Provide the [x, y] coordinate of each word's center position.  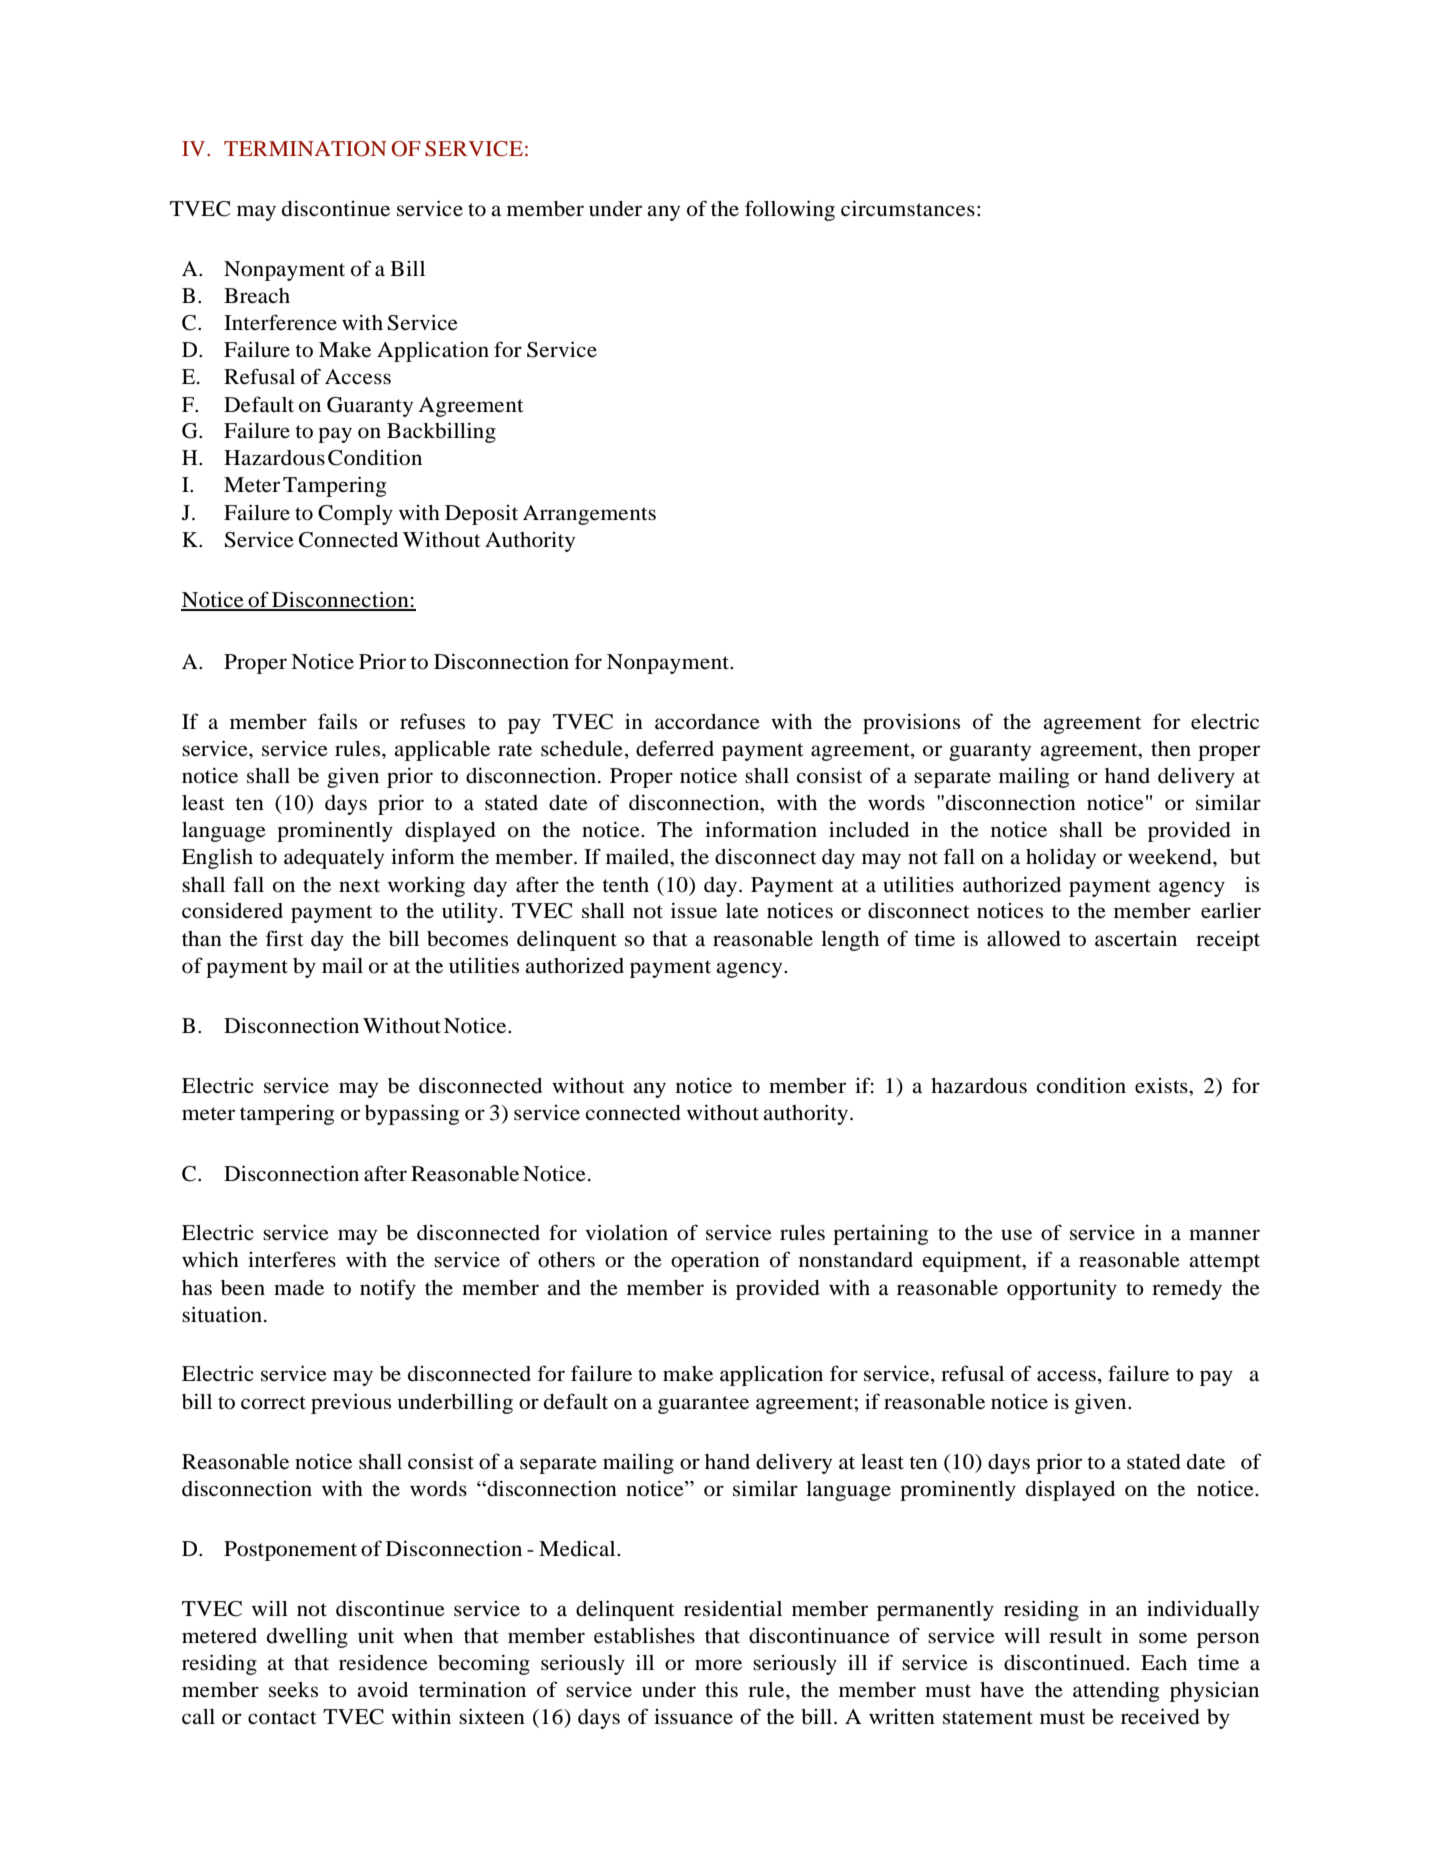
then [1171, 749]
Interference [280, 322]
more [718, 1665]
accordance [707, 722]
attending [1116, 1692]
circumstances [908, 208]
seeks [293, 1690]
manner [1224, 1235]
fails [337, 721]
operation [715, 1261]
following [790, 210]
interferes [292, 1259]
